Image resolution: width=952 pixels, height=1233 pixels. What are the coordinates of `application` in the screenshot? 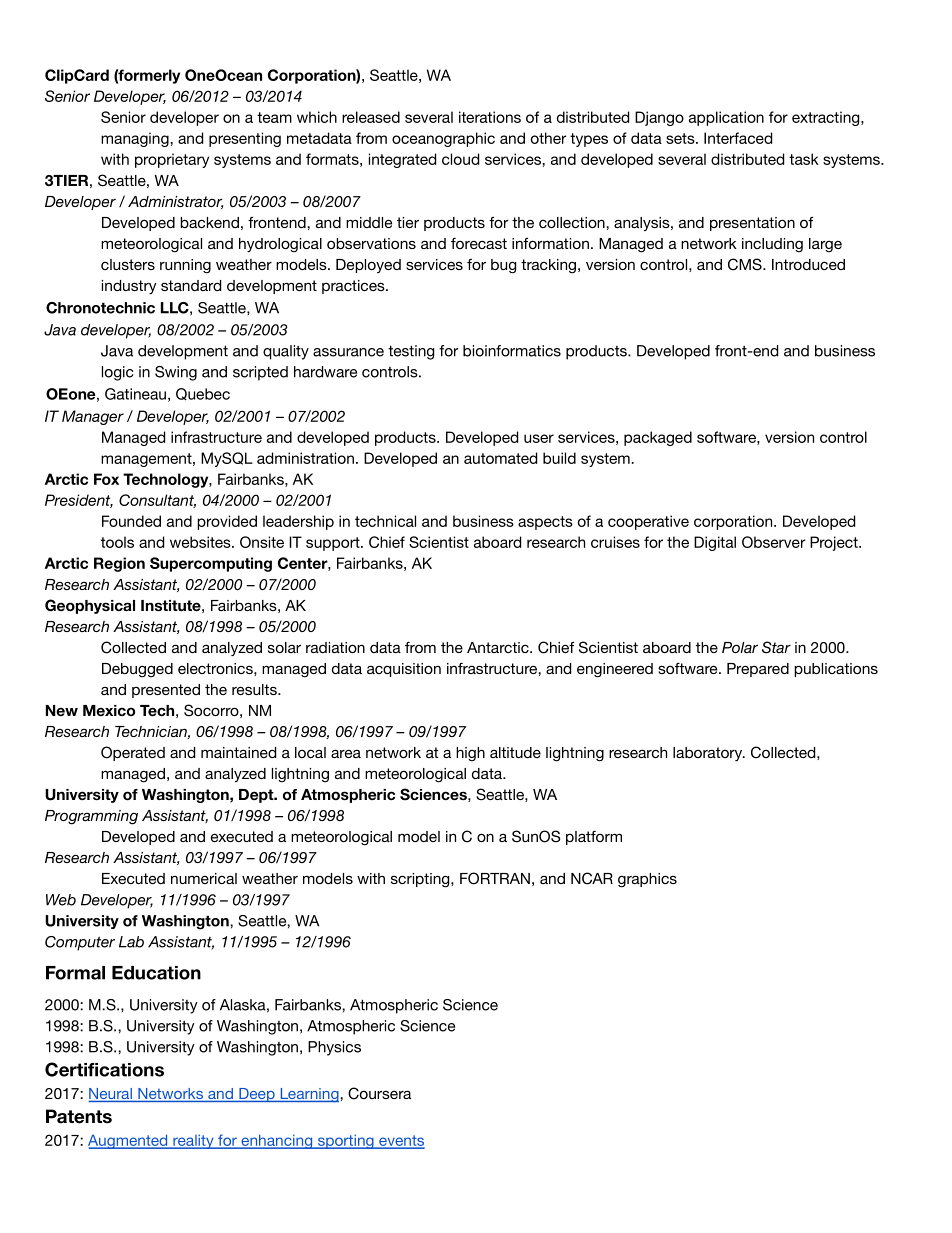 It's located at (726, 118).
